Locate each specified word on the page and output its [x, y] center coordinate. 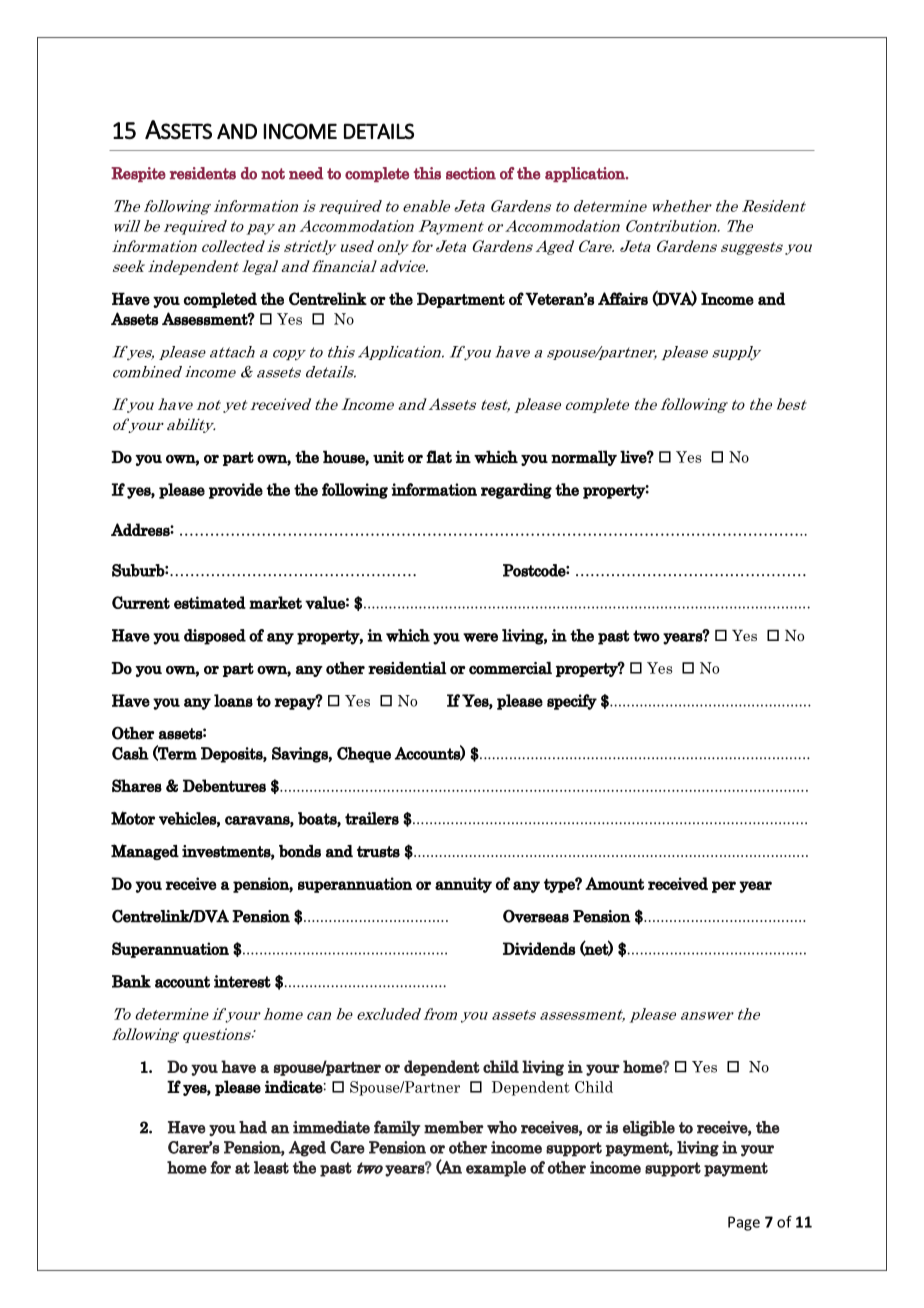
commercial [510, 668]
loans [233, 700]
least [271, 1167]
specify [572, 702]
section [471, 173]
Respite [138, 174]
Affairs [623, 298]
